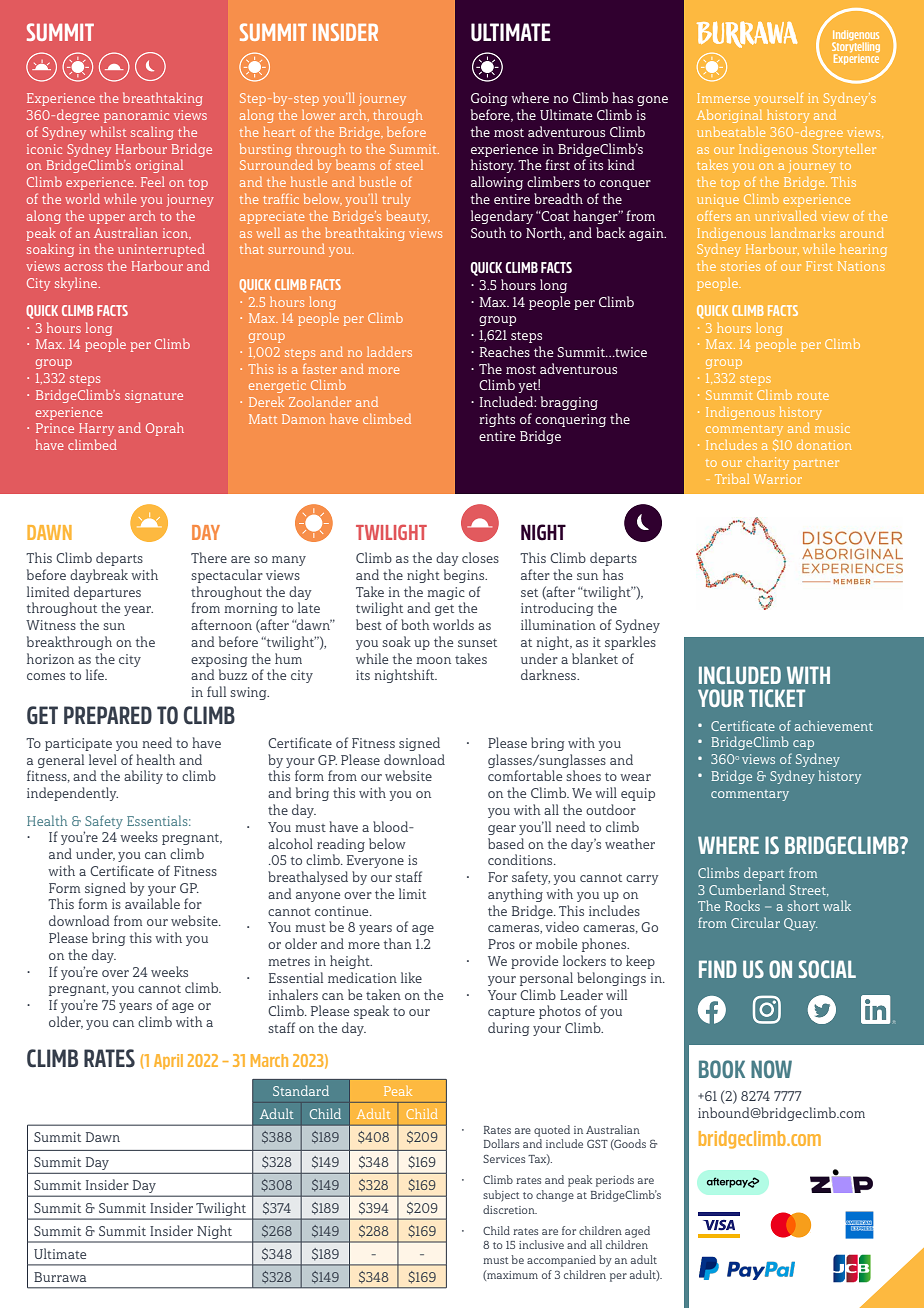  I want to click on skyline, so click(77, 284).
